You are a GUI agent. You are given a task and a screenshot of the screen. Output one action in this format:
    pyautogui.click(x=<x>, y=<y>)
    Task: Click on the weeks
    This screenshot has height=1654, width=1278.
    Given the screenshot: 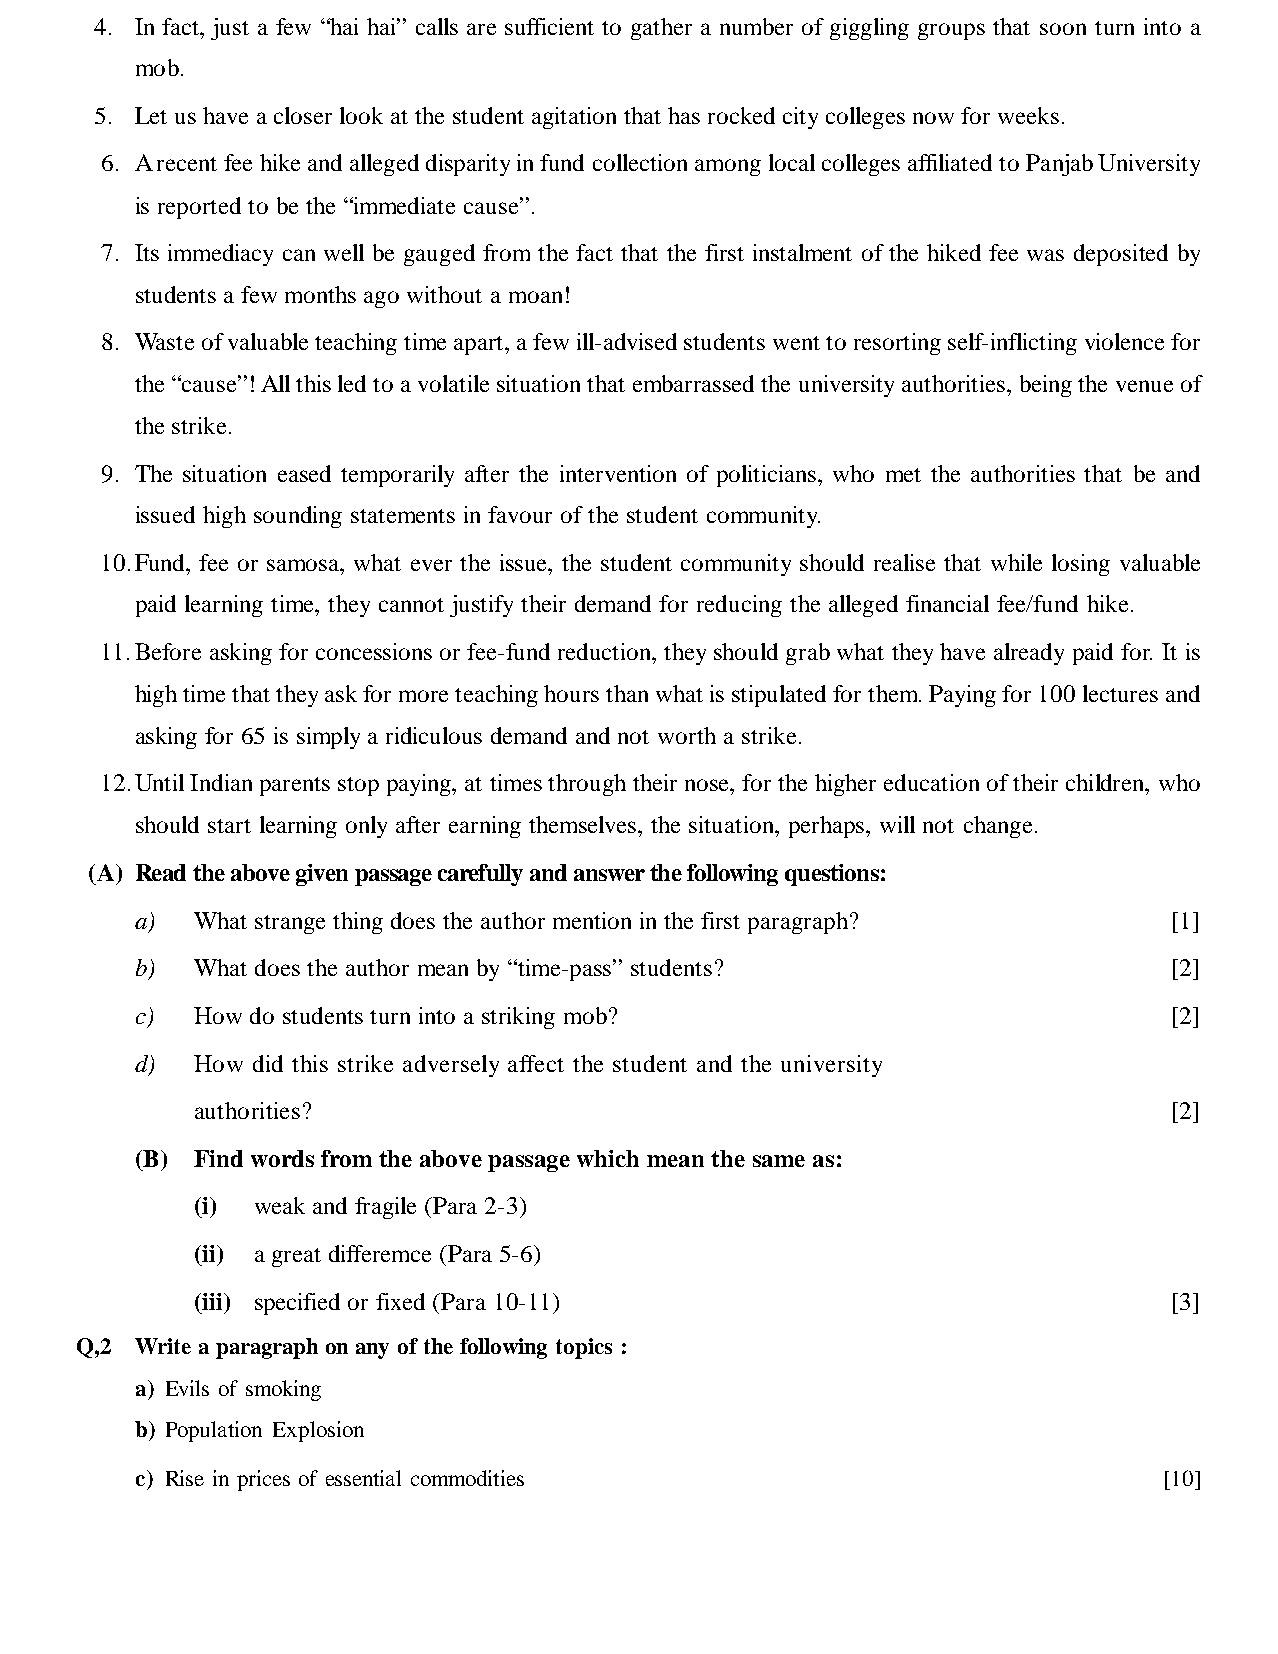 What is the action you would take?
    pyautogui.click(x=1028, y=115)
